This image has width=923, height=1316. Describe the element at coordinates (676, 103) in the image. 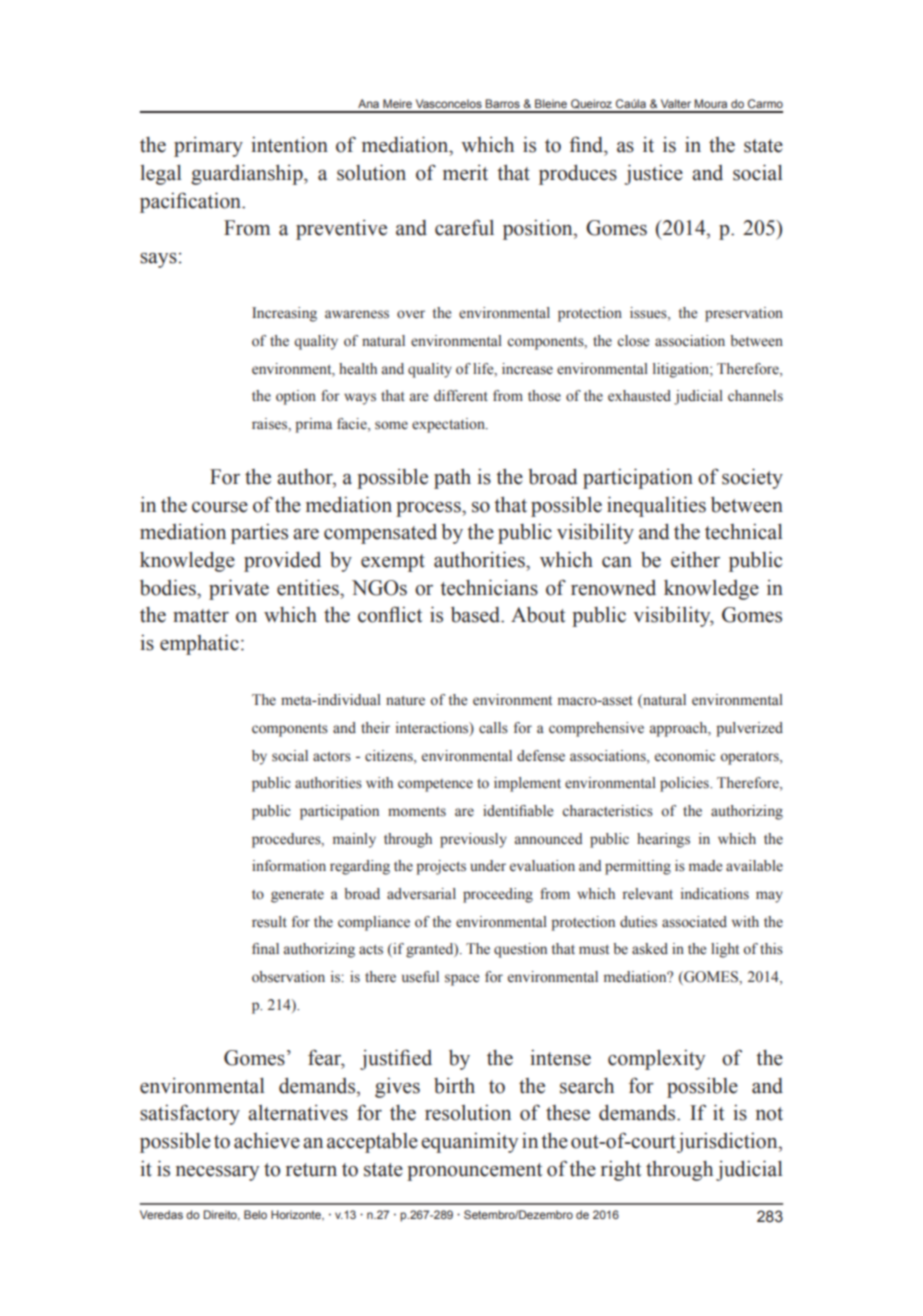

I see `Valter` at that location.
